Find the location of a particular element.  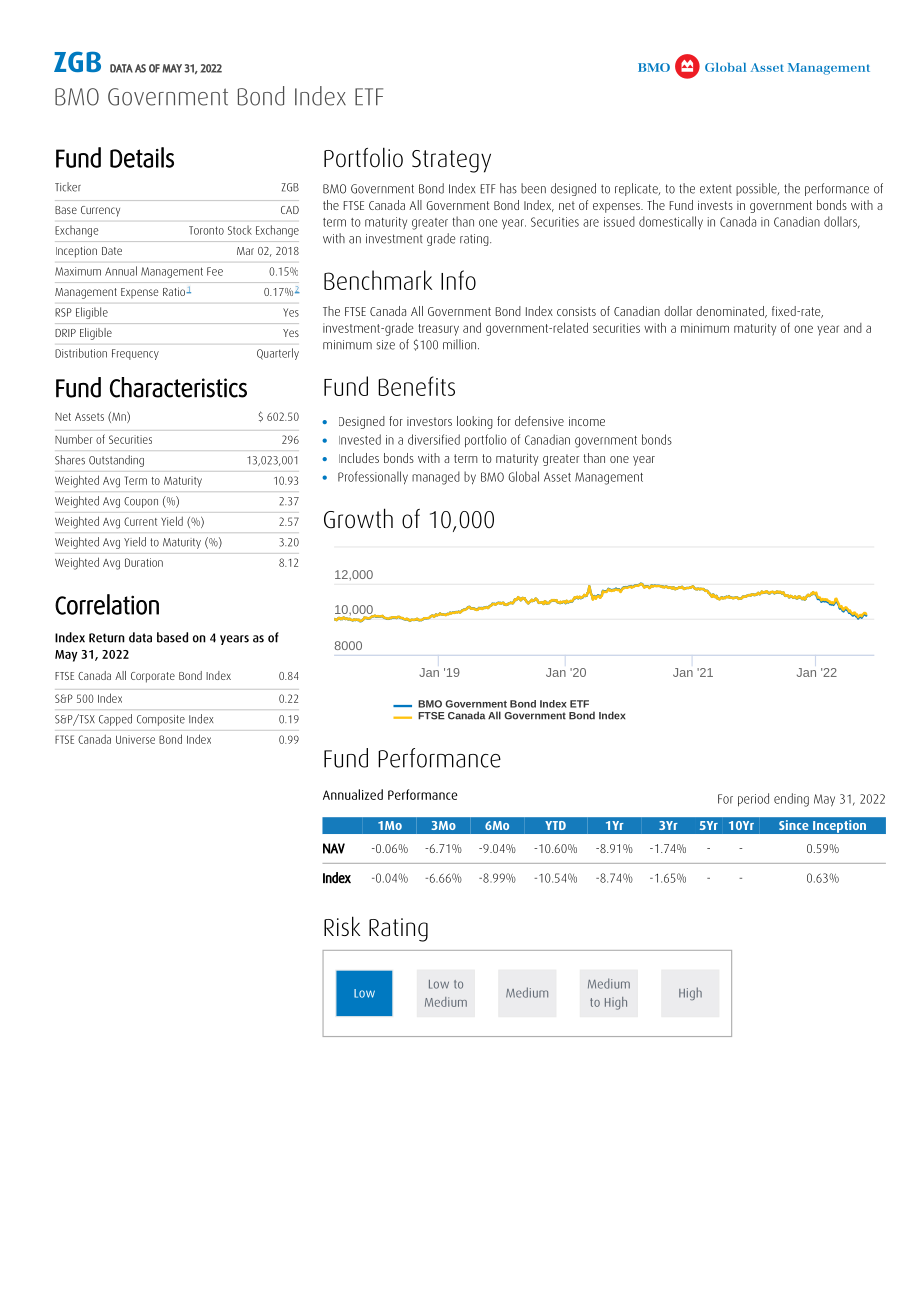

Details is located at coordinates (142, 157).
